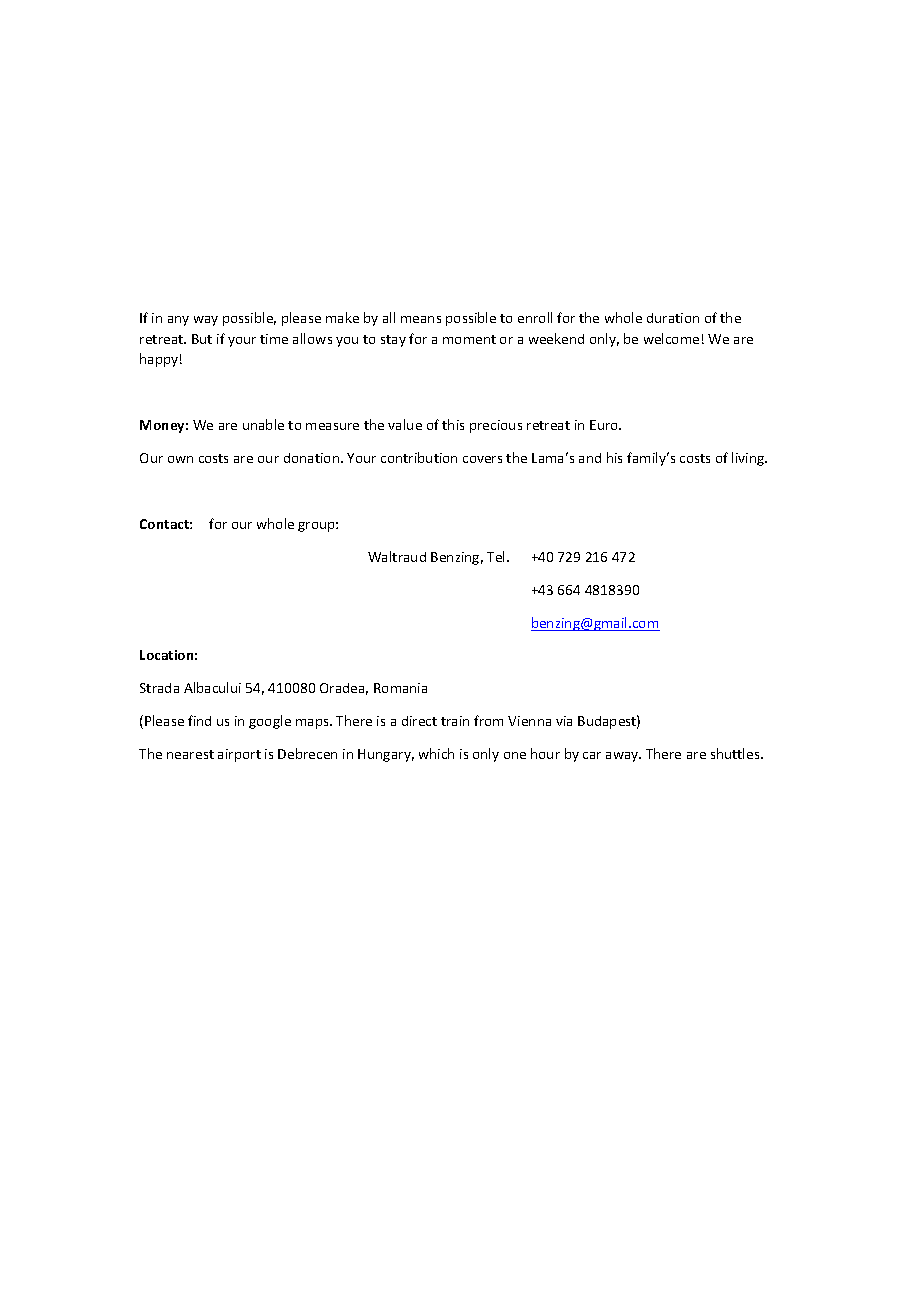 Image resolution: width=924 pixels, height=1308 pixels. What do you see at coordinates (239, 755) in the screenshot?
I see `airport` at bounding box center [239, 755].
